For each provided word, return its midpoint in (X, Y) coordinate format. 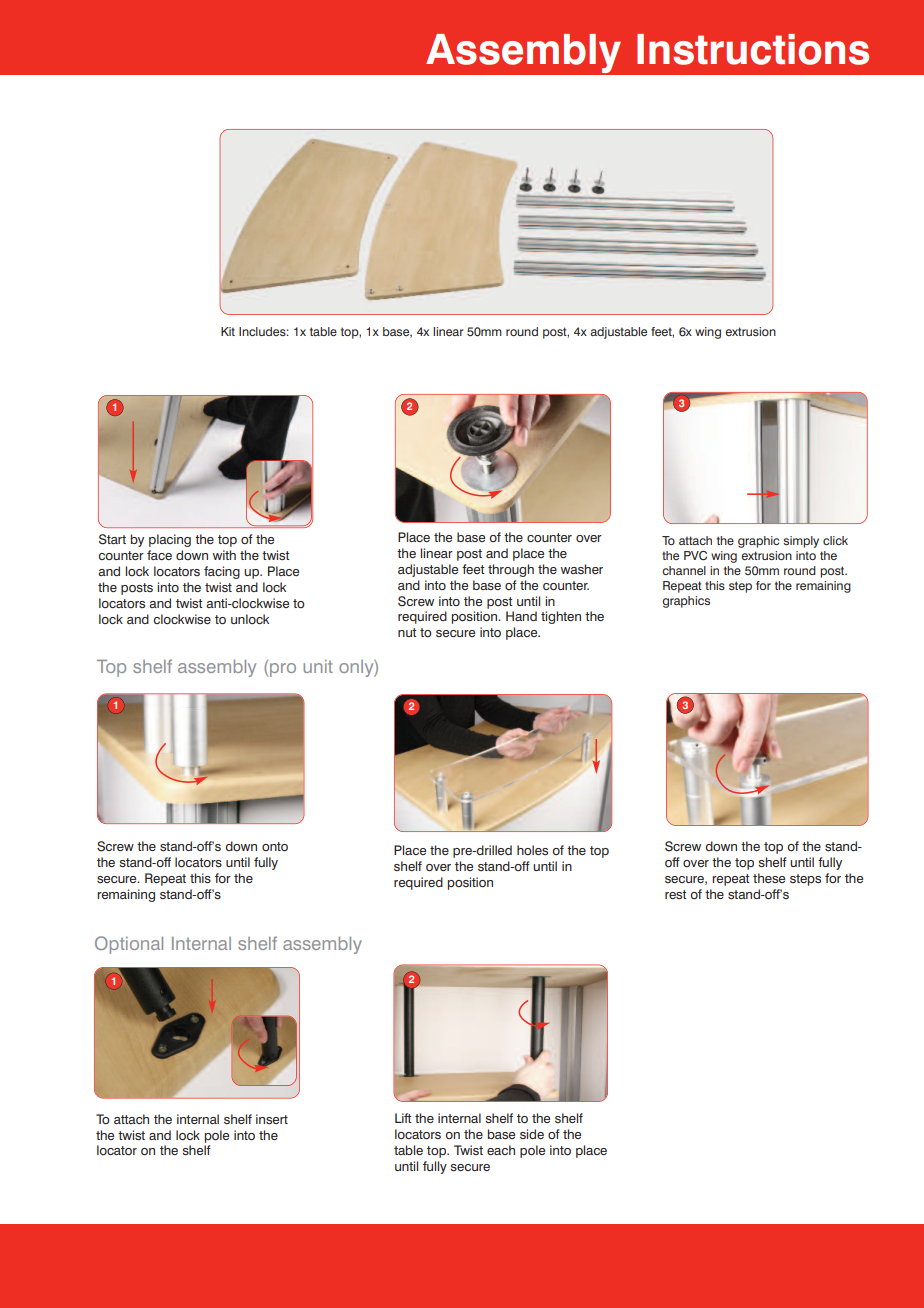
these (769, 878)
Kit (228, 331)
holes (532, 850)
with (224, 555)
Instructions (753, 49)
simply (801, 542)
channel (684, 570)
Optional (129, 945)
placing (170, 540)
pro (283, 670)
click (835, 540)
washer (582, 569)
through (511, 570)
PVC (695, 556)
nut (407, 632)
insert (272, 1119)
